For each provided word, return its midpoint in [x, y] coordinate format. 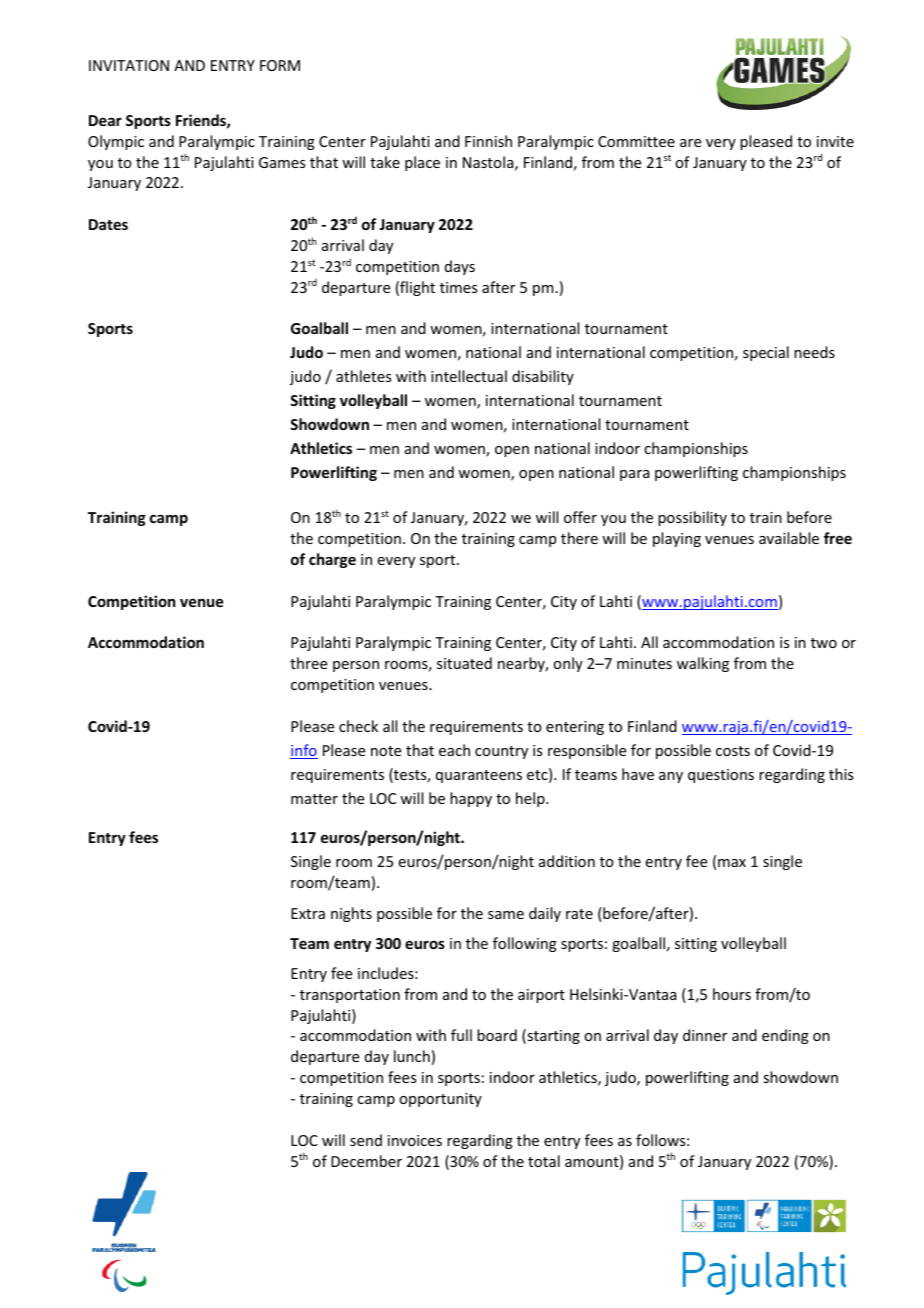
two [824, 643]
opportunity [440, 1100]
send [366, 1140]
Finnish [488, 141]
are [690, 143]
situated [464, 663]
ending [785, 1036]
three [308, 663]
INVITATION [129, 65]
